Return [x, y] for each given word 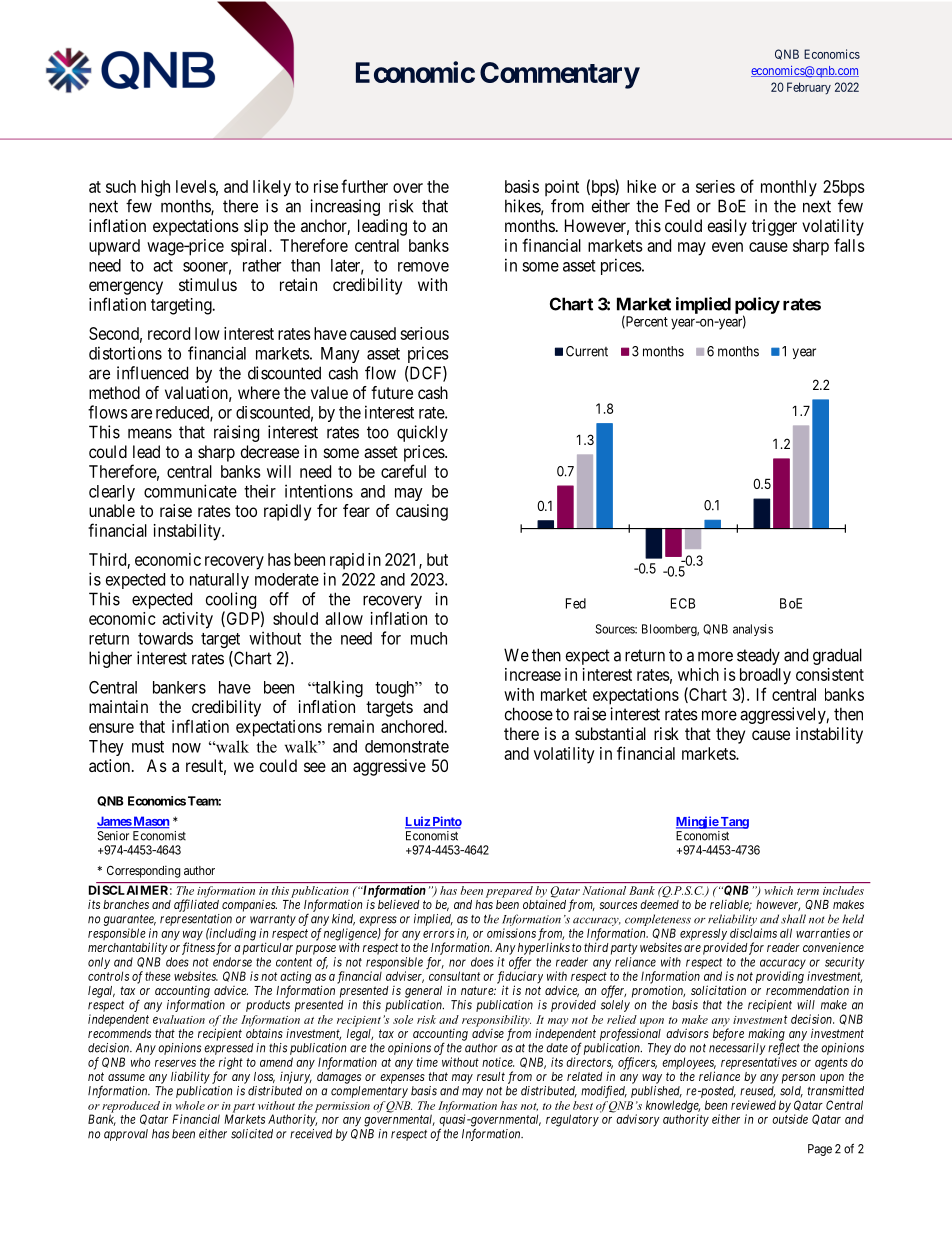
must [148, 747]
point [562, 188]
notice [498, 1062]
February [809, 88]
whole [190, 1105]
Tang [734, 823]
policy [757, 306]
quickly [422, 433]
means [150, 433]
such [121, 186]
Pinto [446, 822]
